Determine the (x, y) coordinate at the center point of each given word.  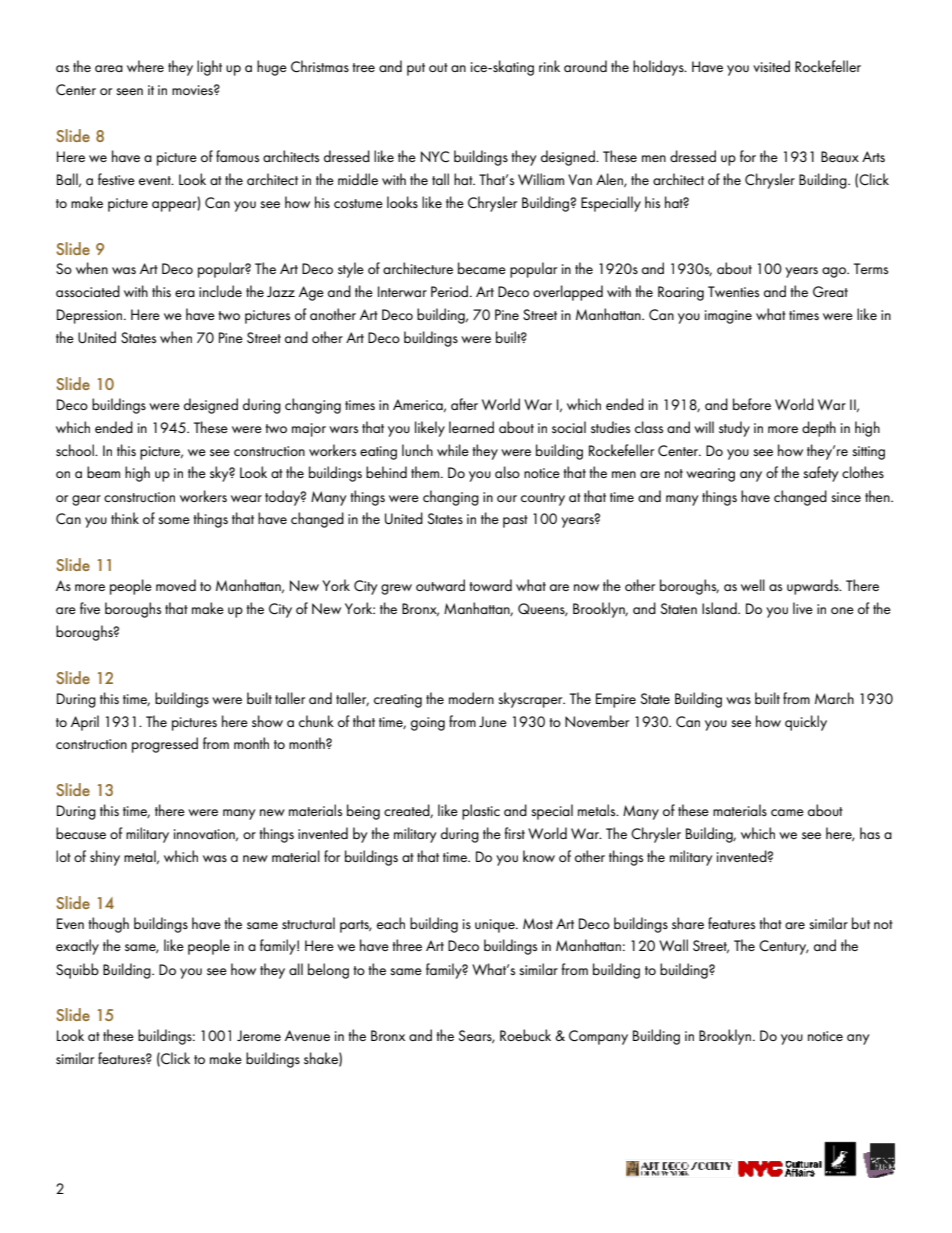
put (416, 69)
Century (784, 947)
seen (129, 91)
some (174, 520)
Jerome (259, 1035)
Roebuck (525, 1035)
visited (771, 66)
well (753, 585)
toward (491, 585)
